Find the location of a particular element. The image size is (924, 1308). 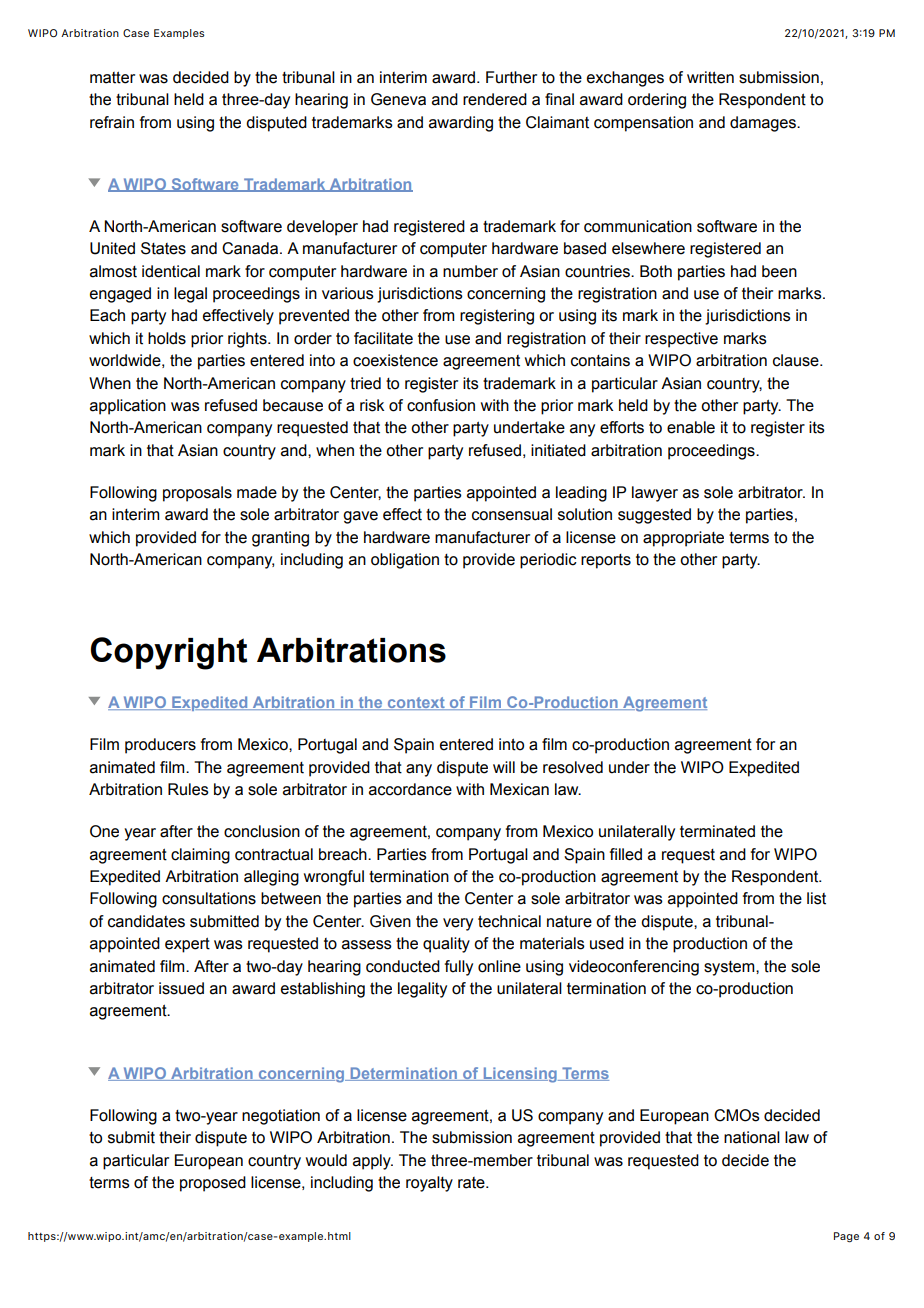

very is located at coordinates (458, 924).
